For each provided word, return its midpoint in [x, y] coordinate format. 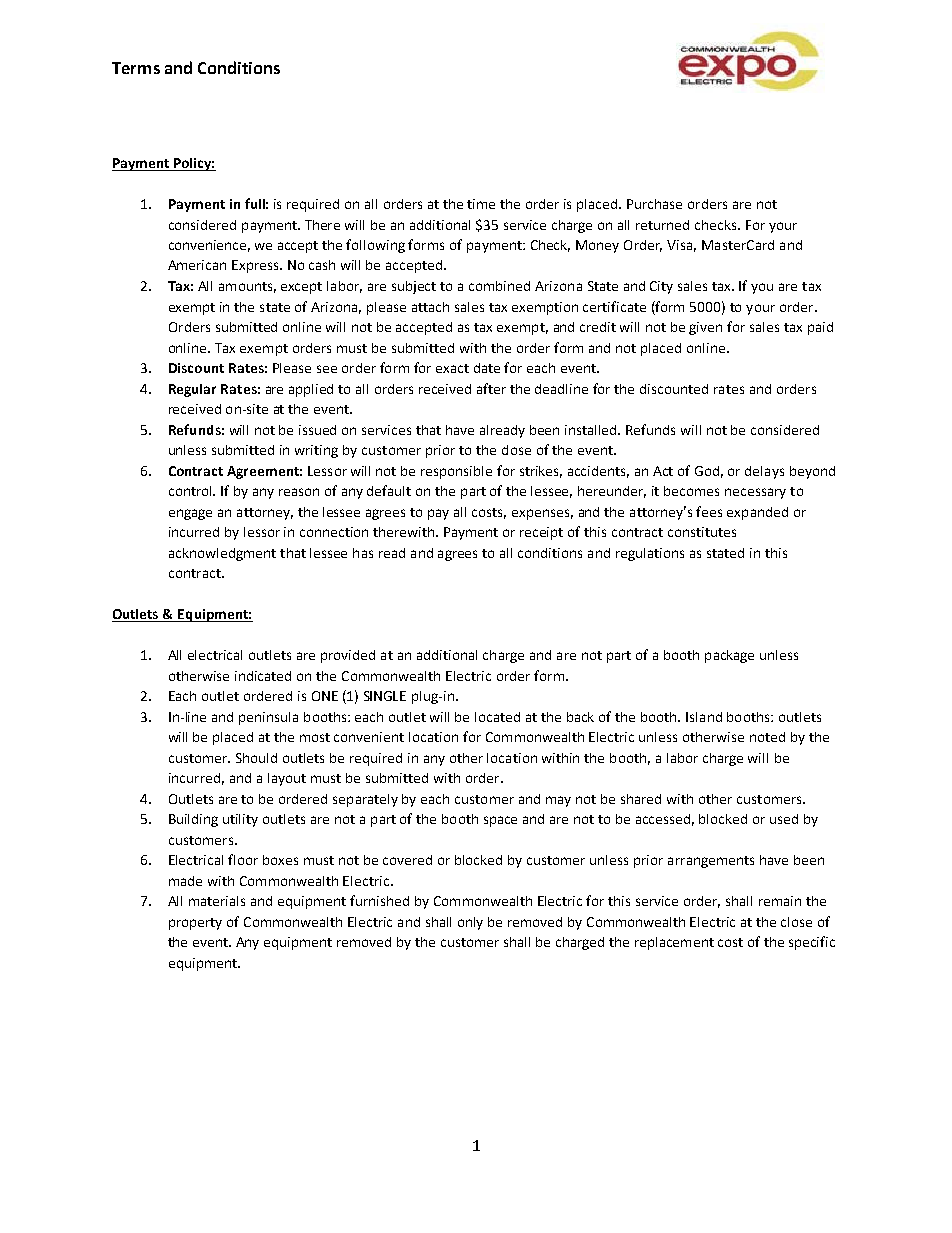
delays [764, 472]
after [491, 388]
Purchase [654, 204]
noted [767, 737]
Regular [192, 390]
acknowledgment [222, 554]
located [497, 717]
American [197, 265]
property [195, 924]
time [481, 204]
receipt [541, 533]
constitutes [702, 532]
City [661, 287]
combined [499, 286]
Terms [136, 68]
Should [256, 758]
